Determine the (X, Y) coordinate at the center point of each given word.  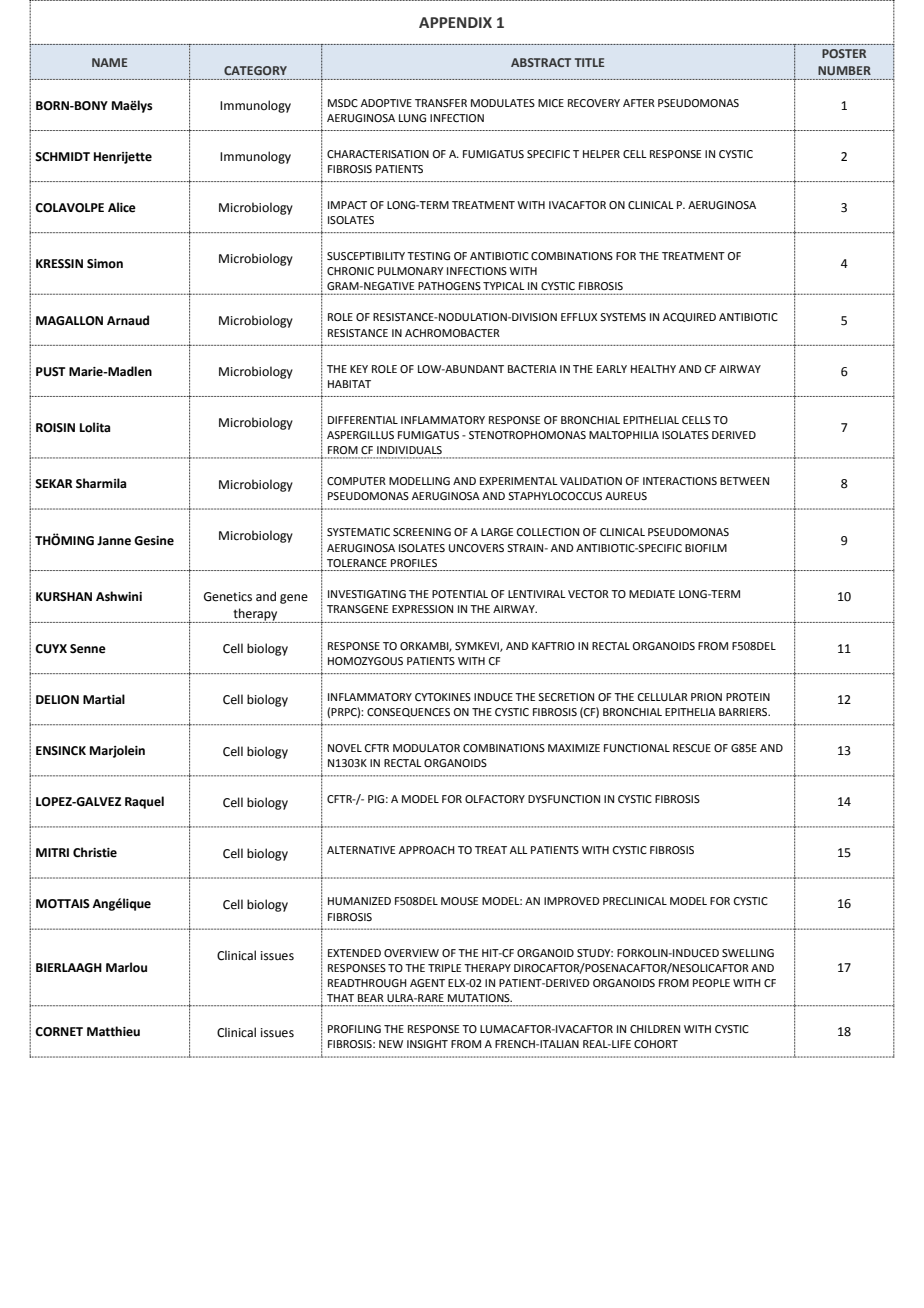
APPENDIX (455, 22)
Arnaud (128, 320)
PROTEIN (748, 697)
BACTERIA (532, 369)
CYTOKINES (443, 697)
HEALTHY (653, 369)
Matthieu (113, 1031)
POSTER (844, 53)
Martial (104, 699)
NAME (109, 62)
